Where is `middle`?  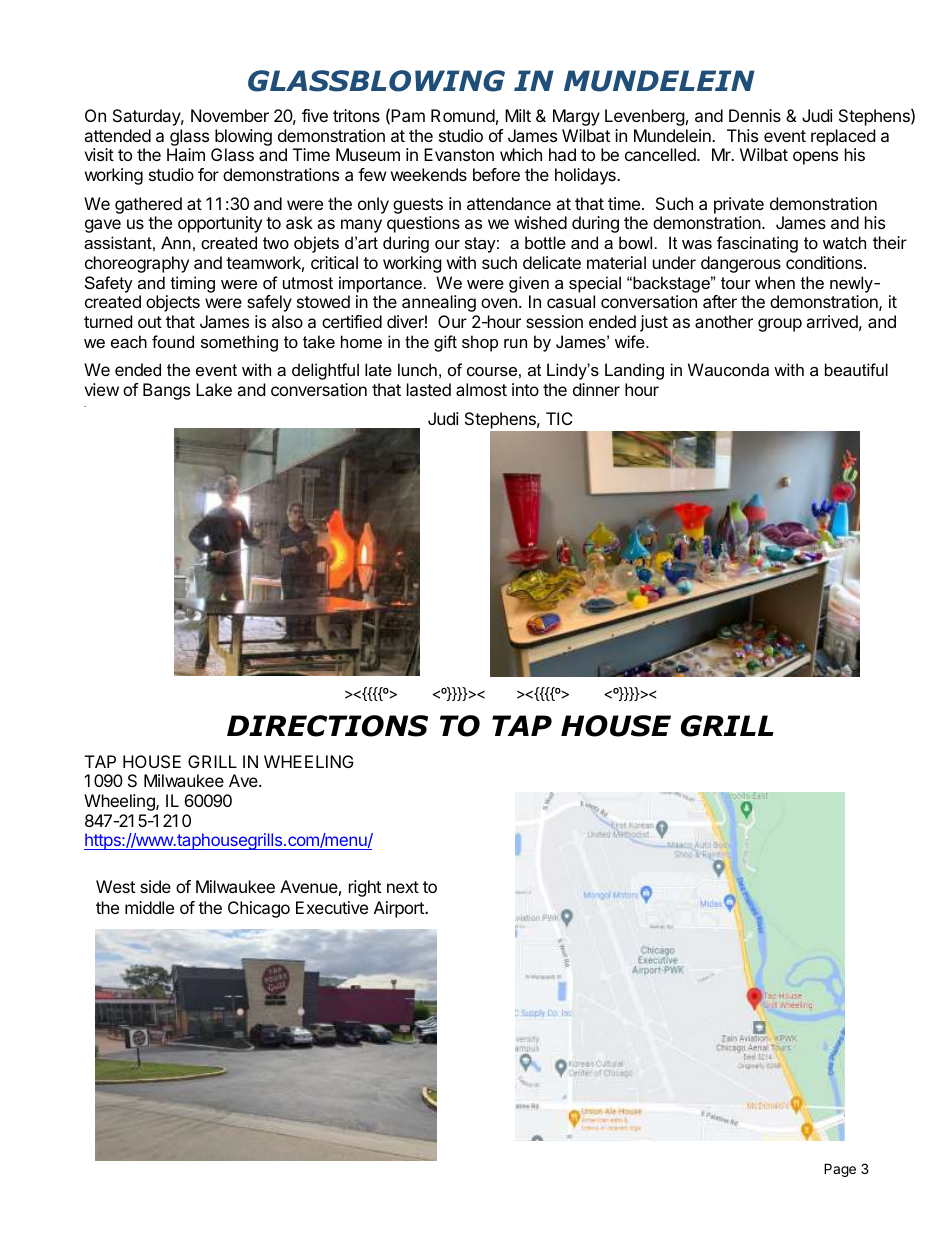 middle is located at coordinates (149, 907).
